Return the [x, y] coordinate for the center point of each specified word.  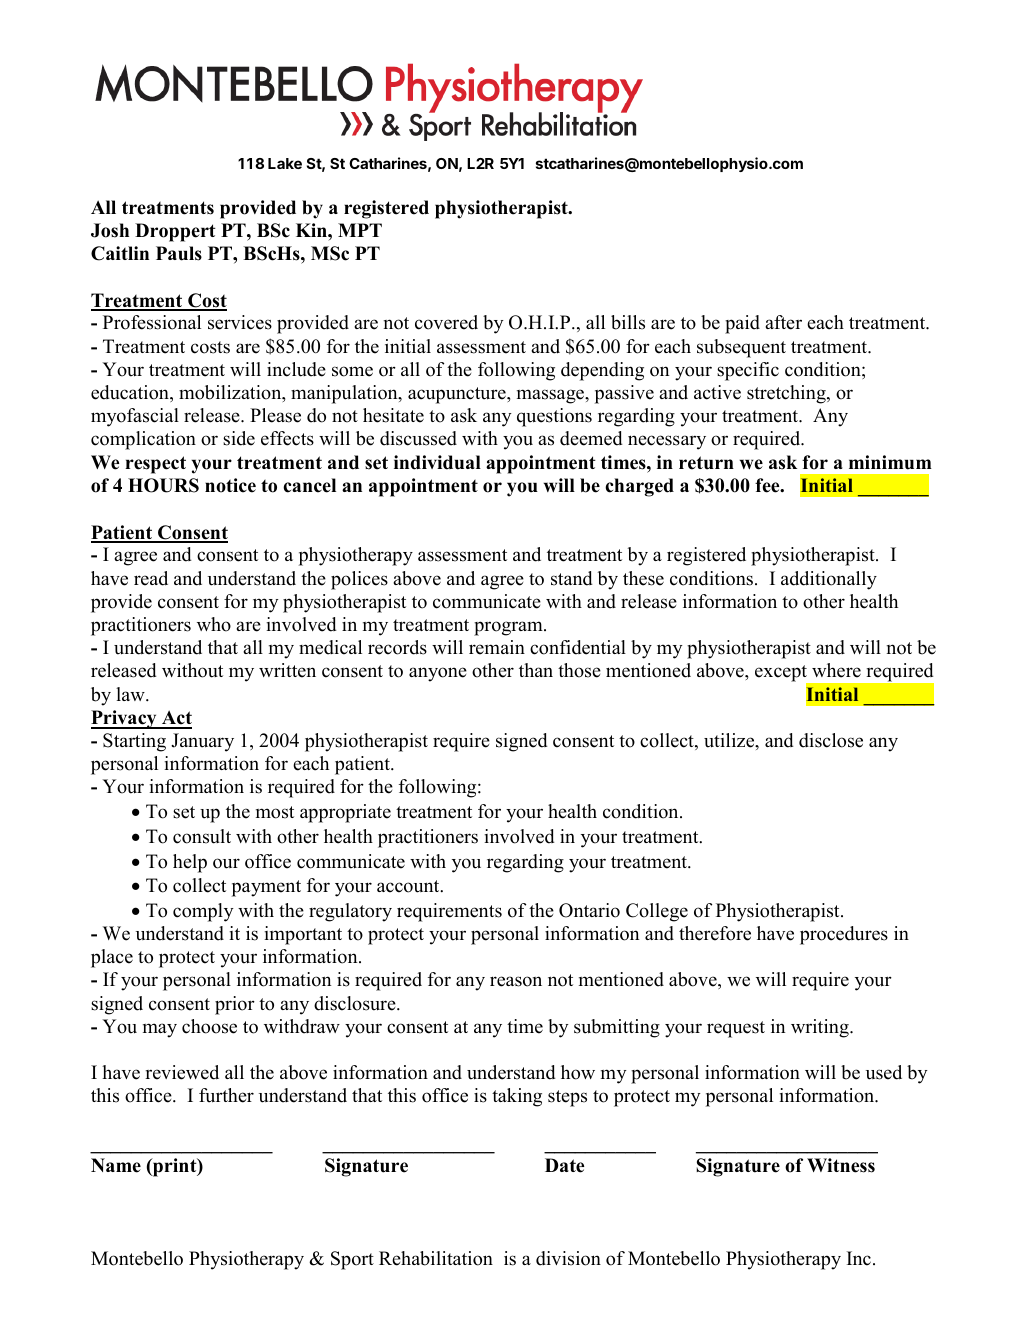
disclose [831, 740]
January [202, 742]
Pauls [179, 253]
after [783, 322]
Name [116, 1165]
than [536, 670]
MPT [360, 230]
